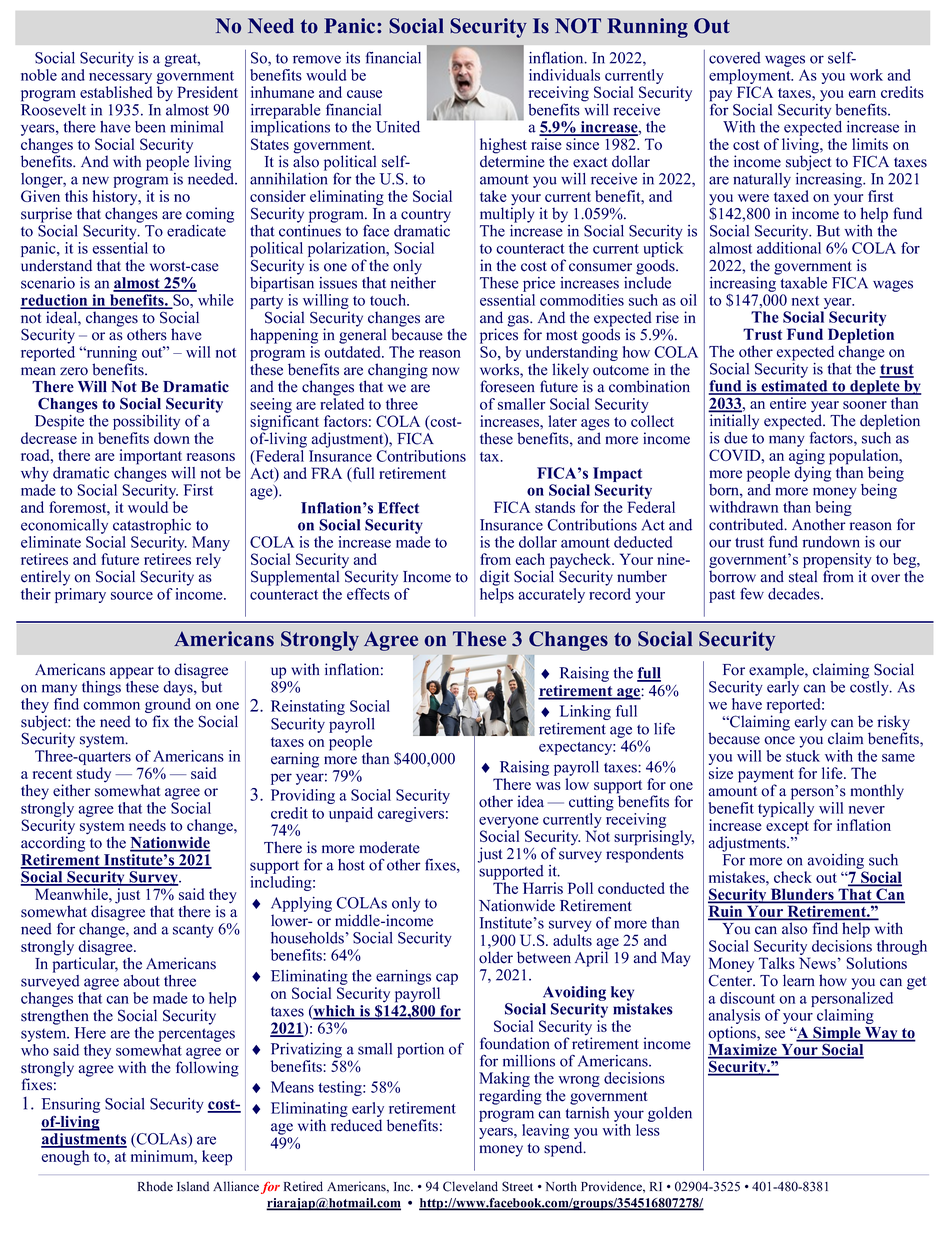  Describe the element at coordinates (555, 507) in the image. I see `stands` at that location.
